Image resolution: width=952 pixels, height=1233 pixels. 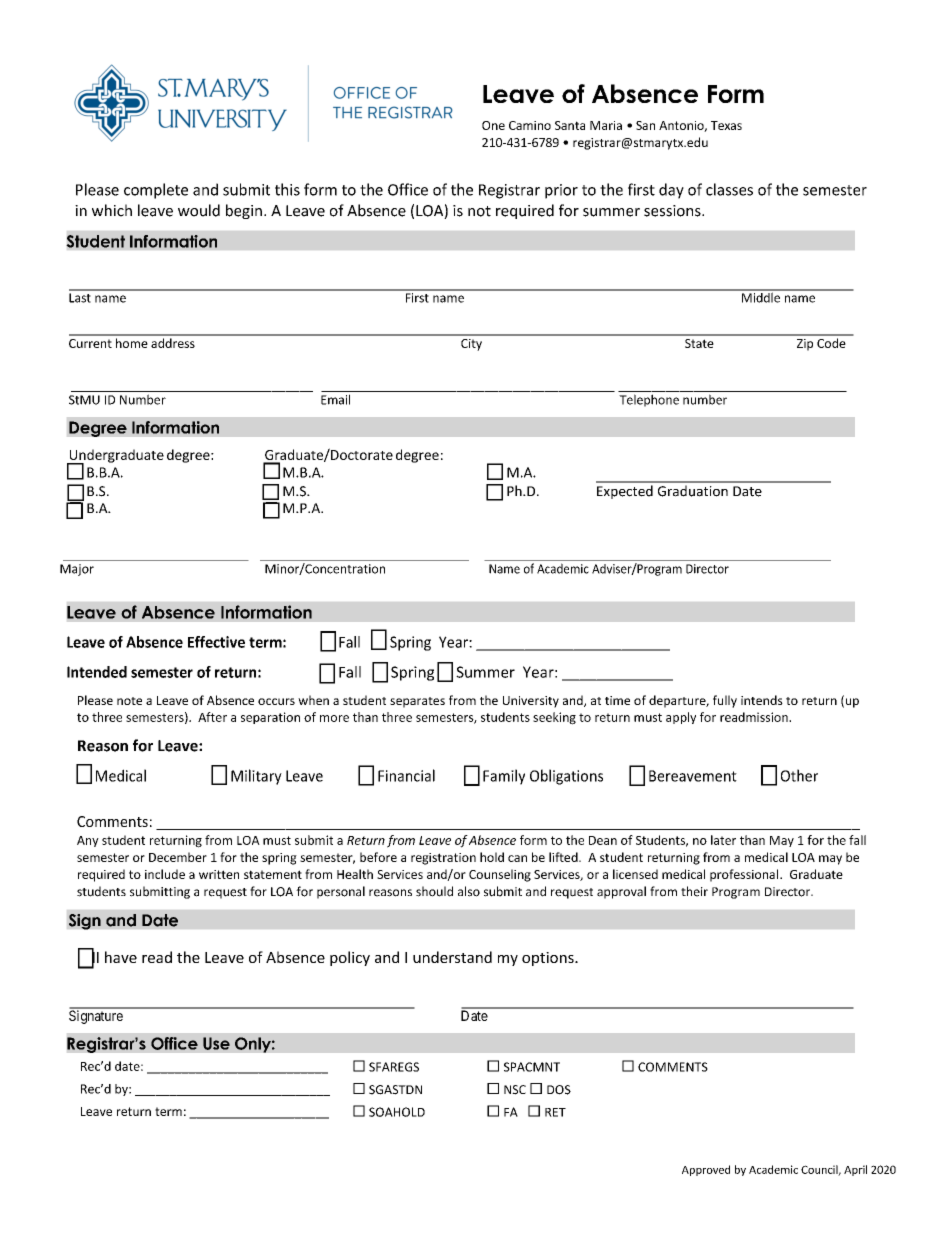 I want to click on complete, so click(x=156, y=191).
